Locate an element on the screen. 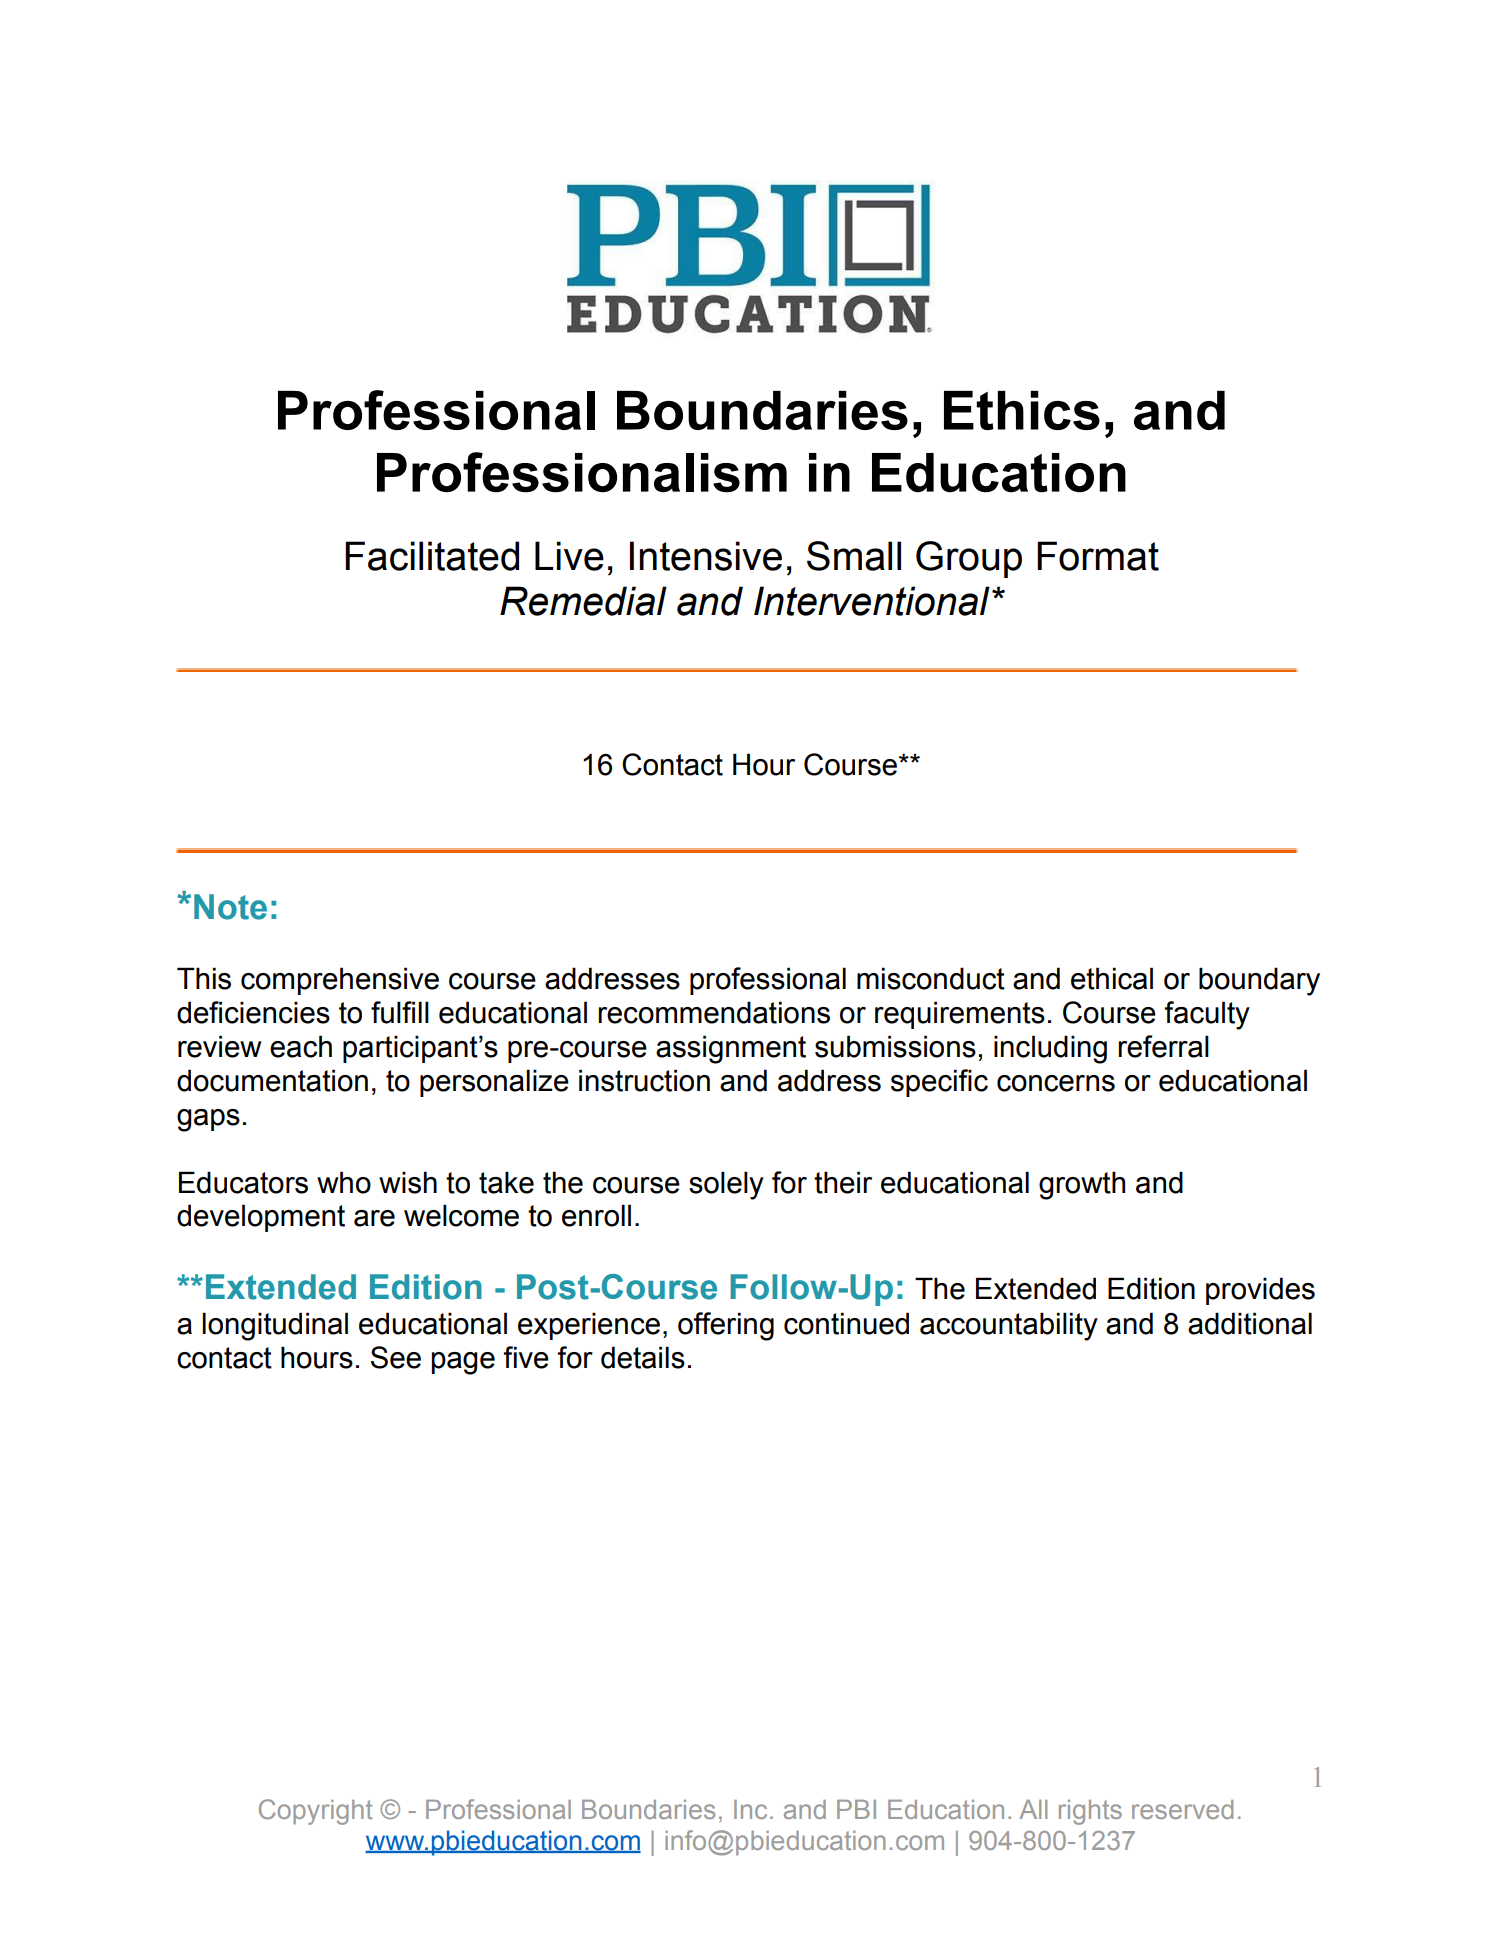 This screenshot has width=1502, height=1944. Intensive is located at coordinates (706, 556).
